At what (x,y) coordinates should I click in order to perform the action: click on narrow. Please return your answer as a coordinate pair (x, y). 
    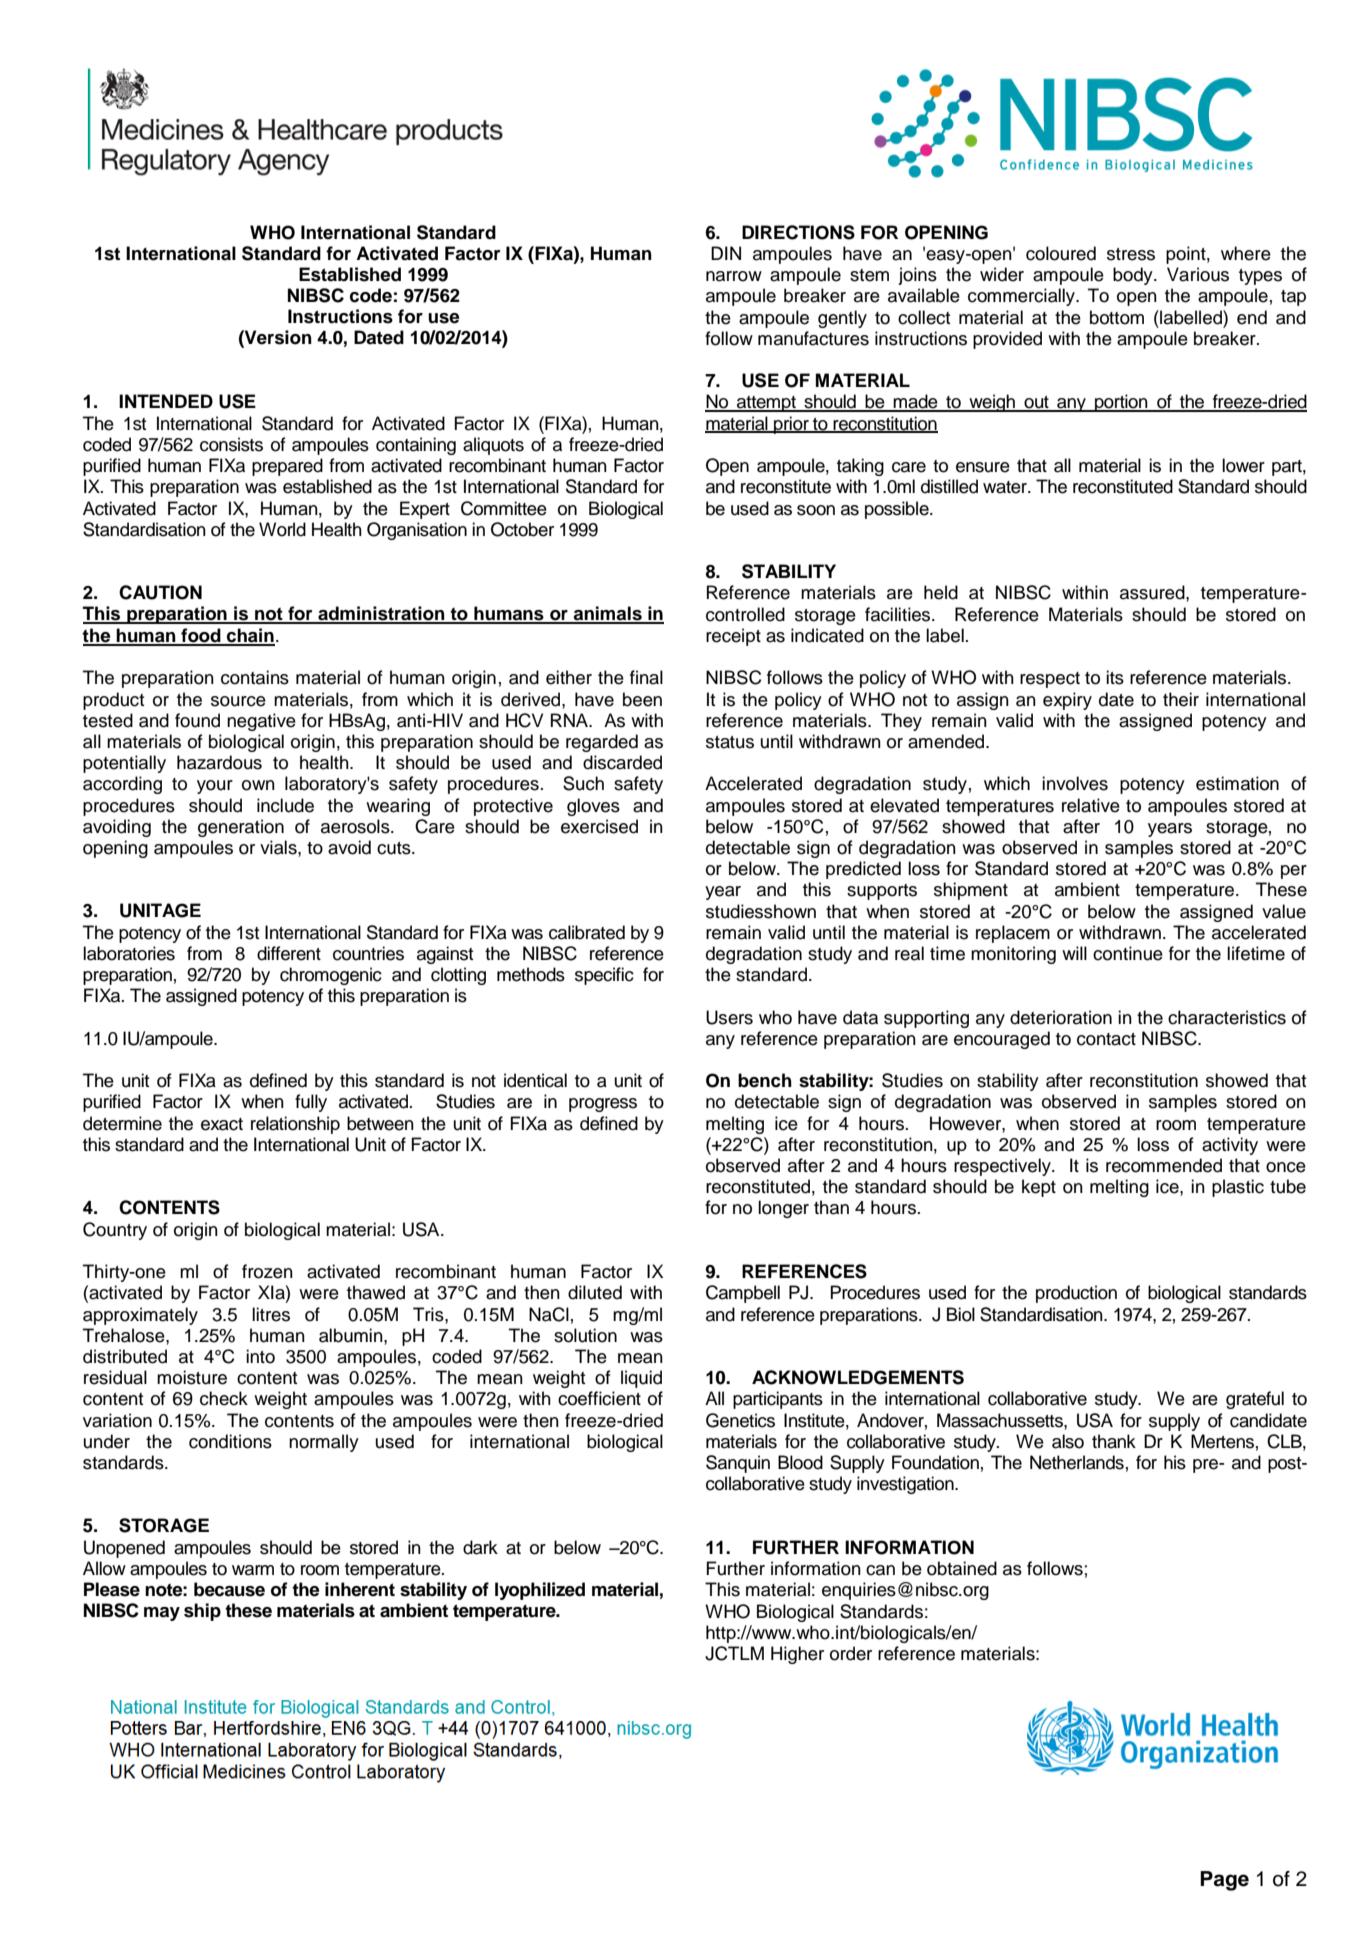
    Looking at the image, I should click on (734, 276).
